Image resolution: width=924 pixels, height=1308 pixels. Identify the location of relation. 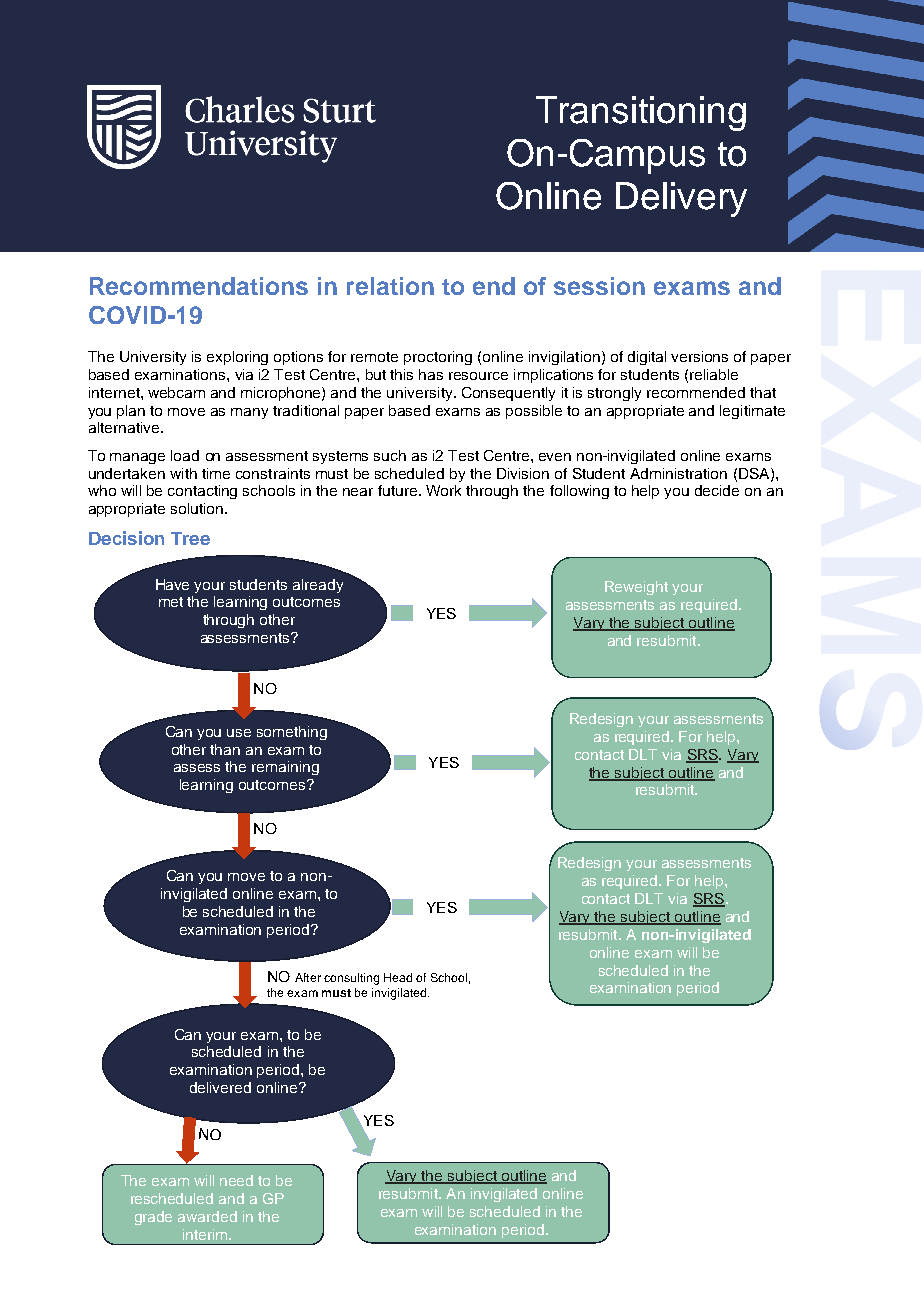
(390, 286).
